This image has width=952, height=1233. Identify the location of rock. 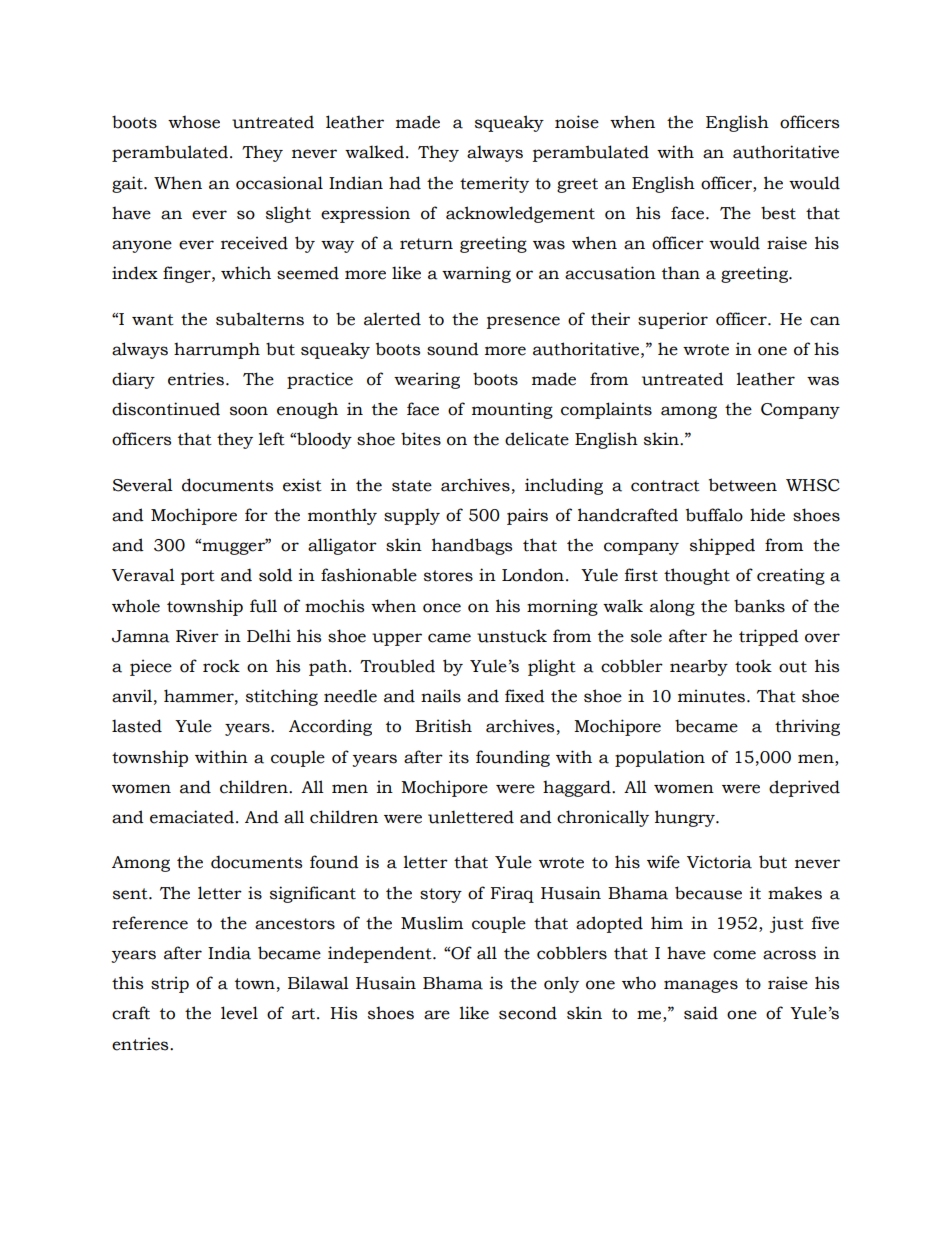
(221, 666).
